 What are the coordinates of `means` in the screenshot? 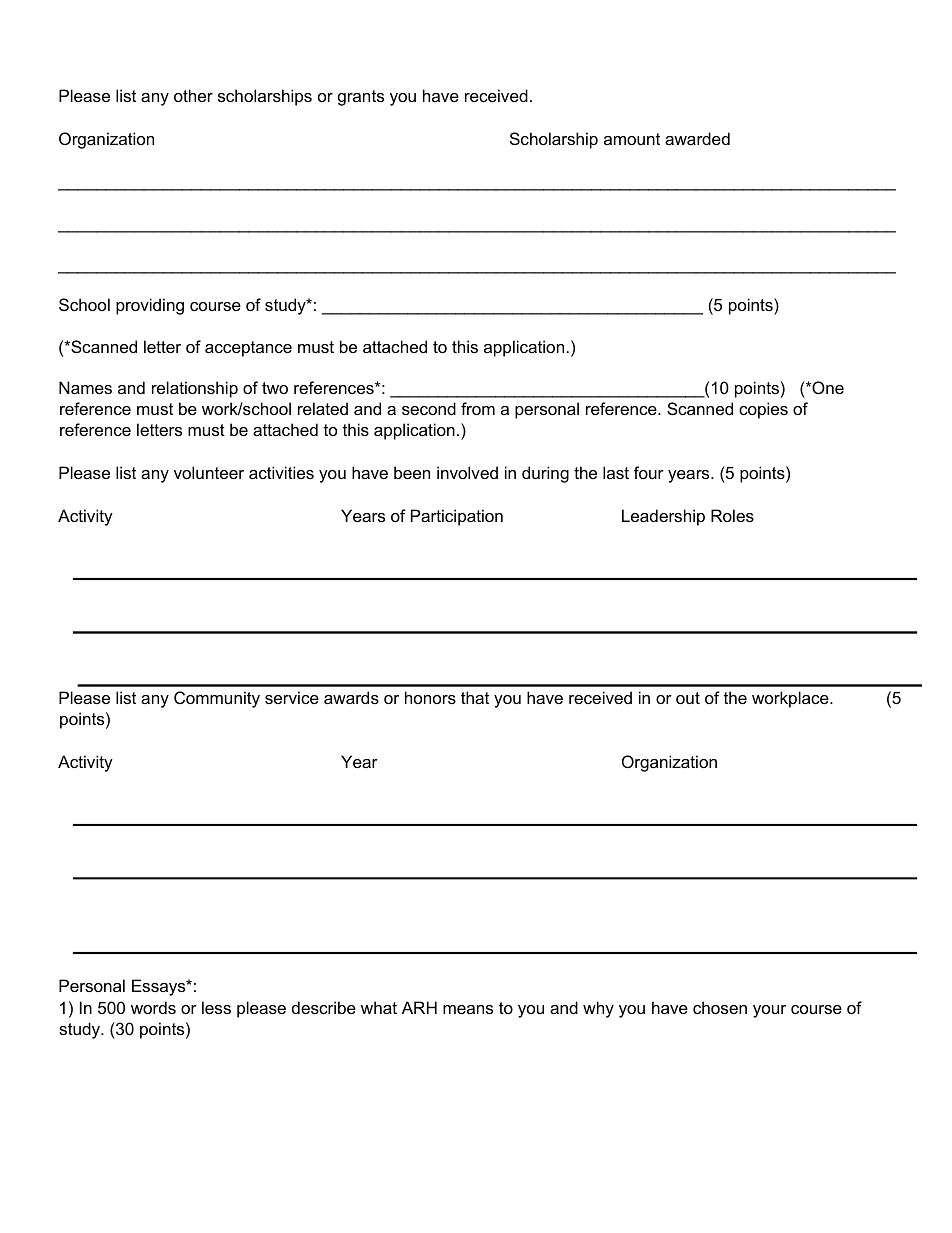 It's located at (468, 1009).
